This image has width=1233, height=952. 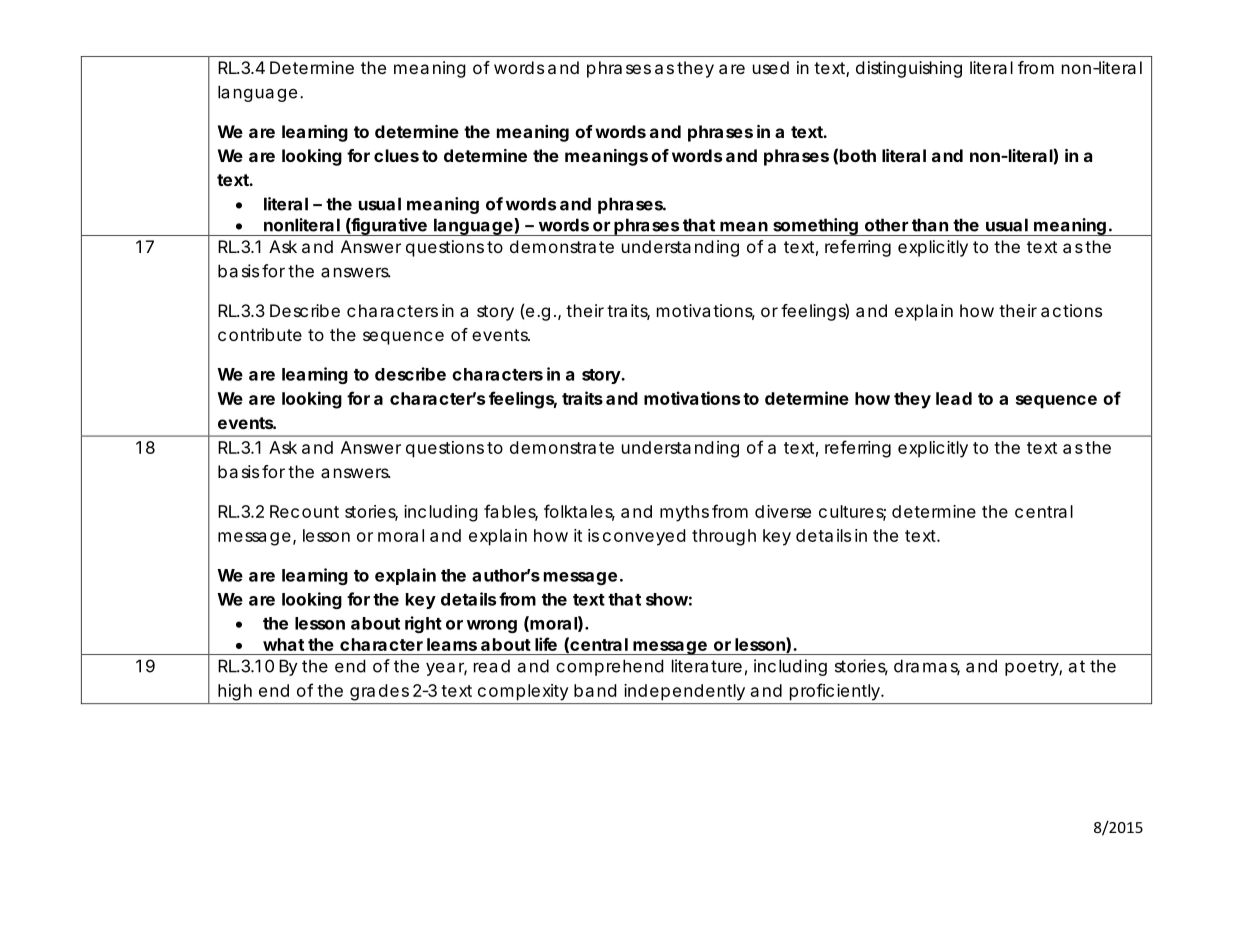 What do you see at coordinates (927, 667) in the image?
I see `dramas` at bounding box center [927, 667].
